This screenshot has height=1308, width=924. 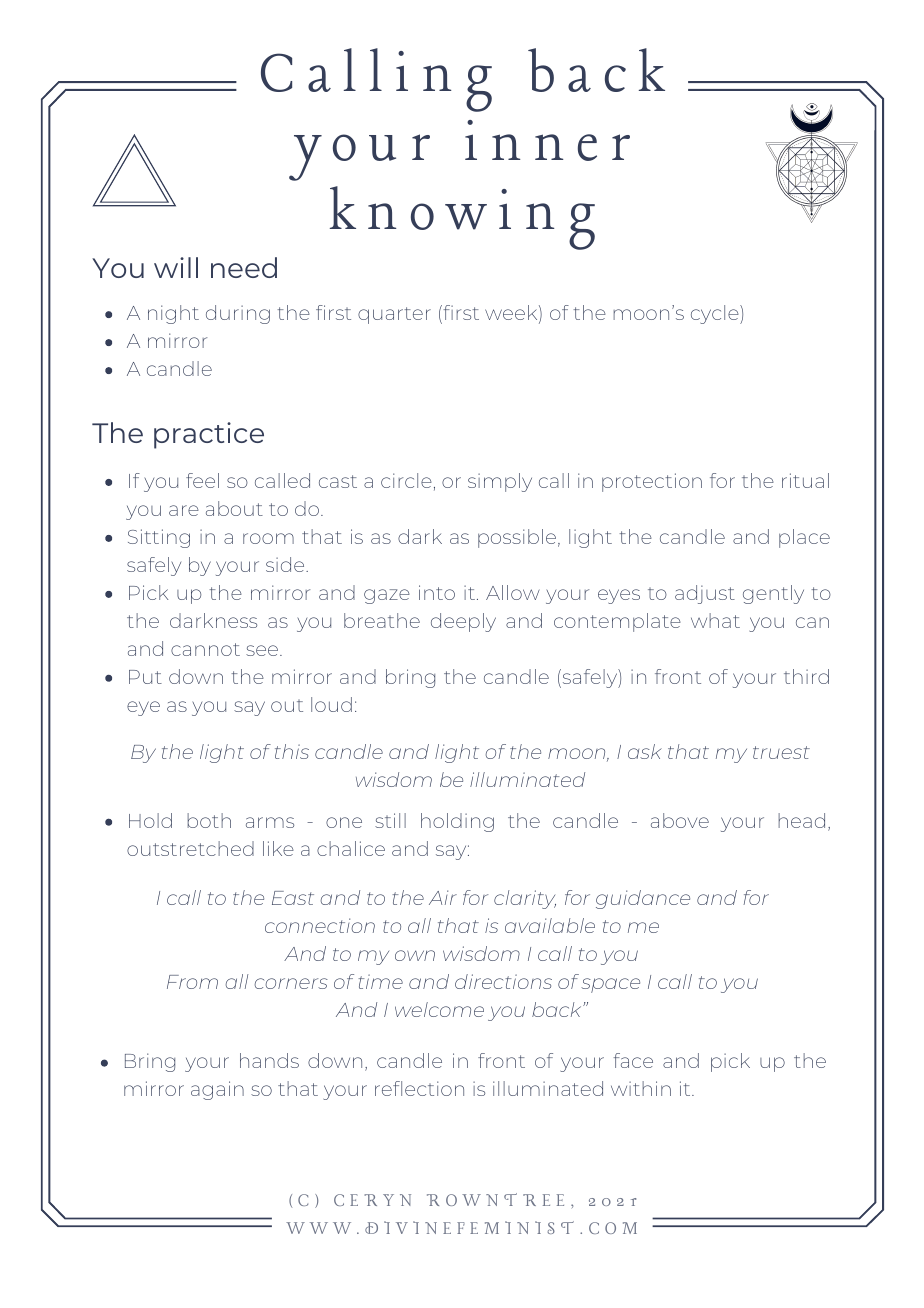 I want to click on deeply, so click(x=463, y=622).
